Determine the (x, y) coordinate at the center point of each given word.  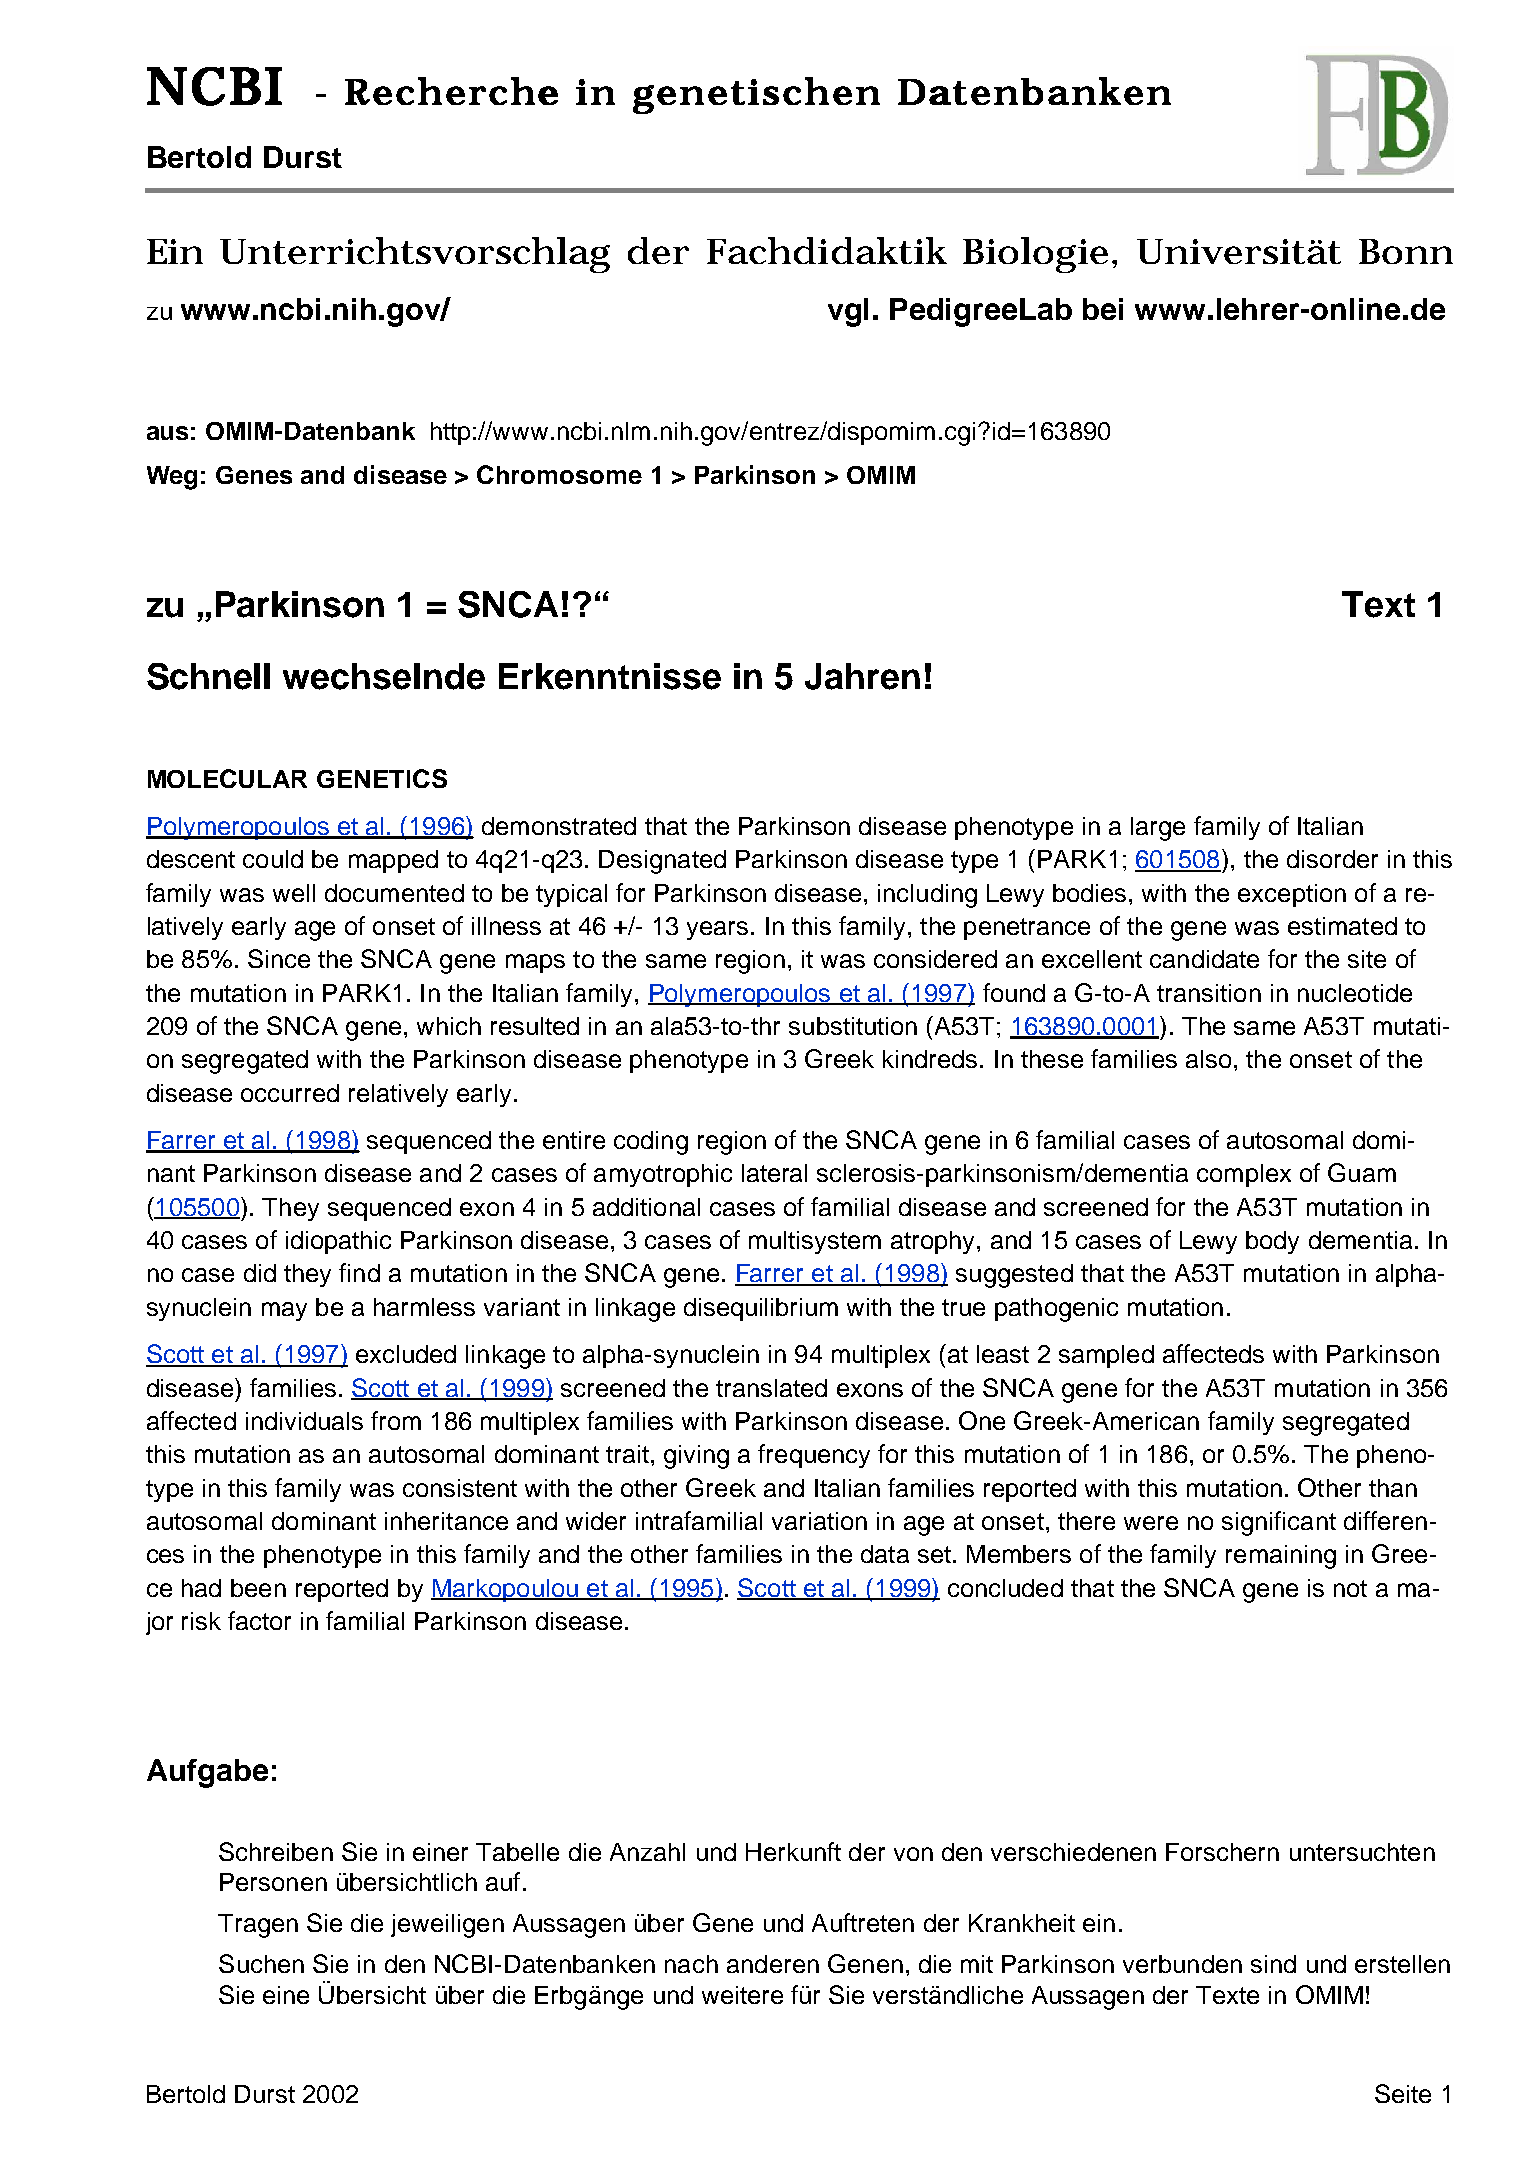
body (1272, 1242)
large (1158, 829)
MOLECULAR (227, 778)
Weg (172, 478)
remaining (1281, 1557)
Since (279, 958)
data (885, 1554)
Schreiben (276, 1851)
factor (259, 1620)
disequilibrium (761, 1309)
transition (1209, 993)
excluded (406, 1354)
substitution (853, 1026)
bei (1103, 309)
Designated (662, 862)
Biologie (1035, 255)
